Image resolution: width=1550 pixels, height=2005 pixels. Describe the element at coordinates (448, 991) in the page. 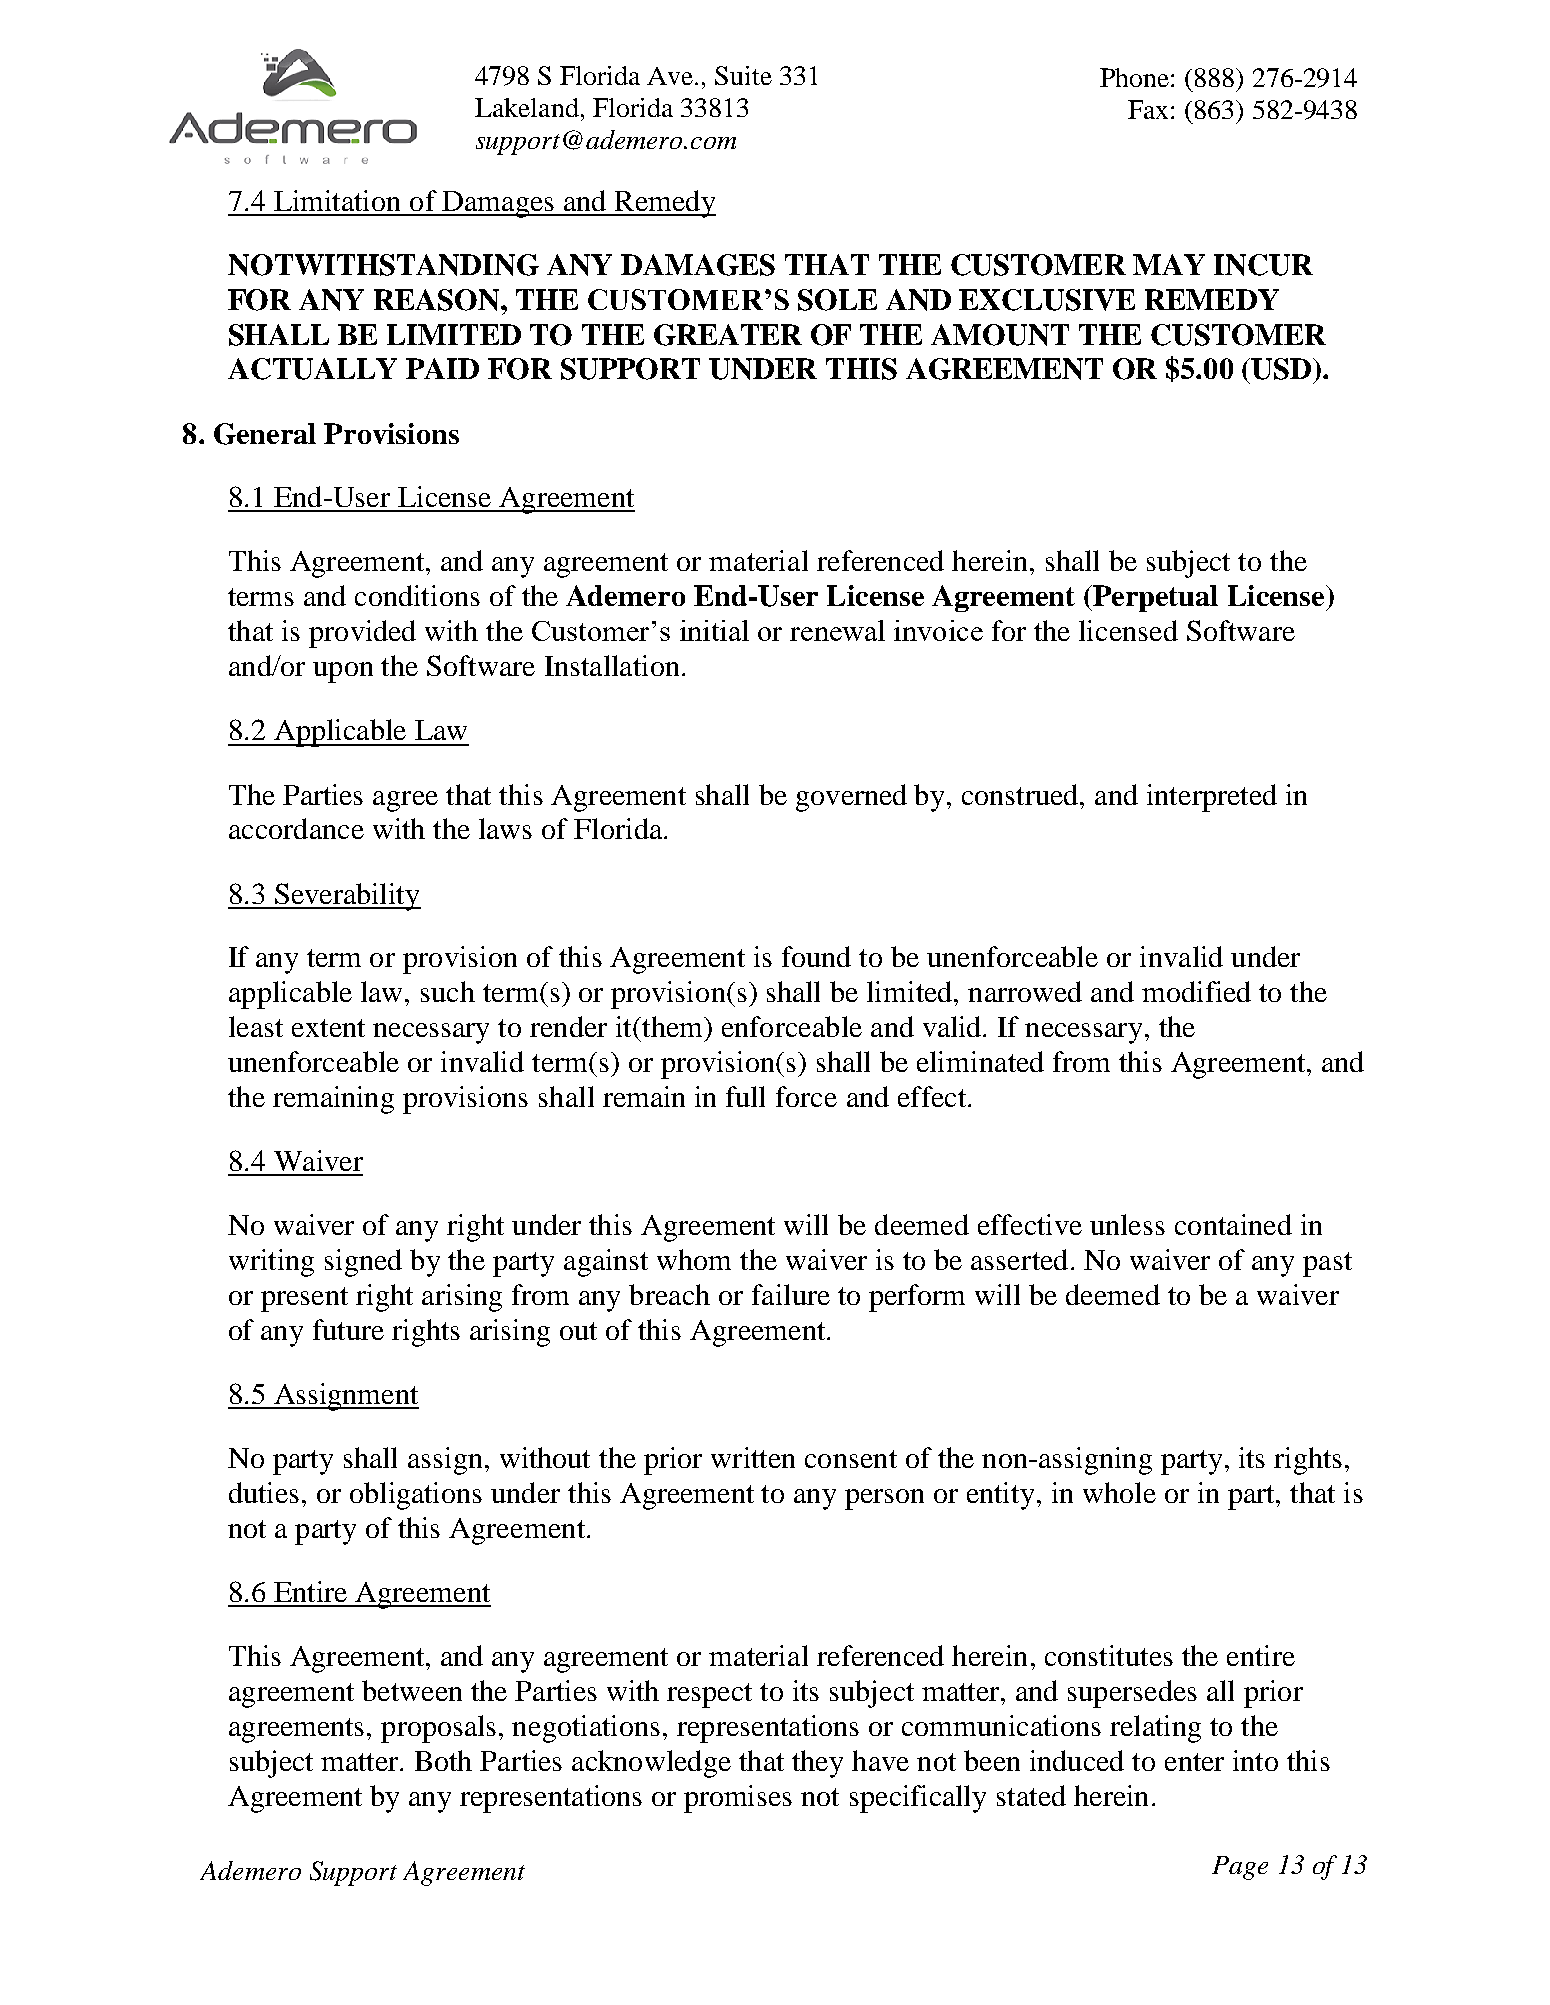

I see `such` at that location.
